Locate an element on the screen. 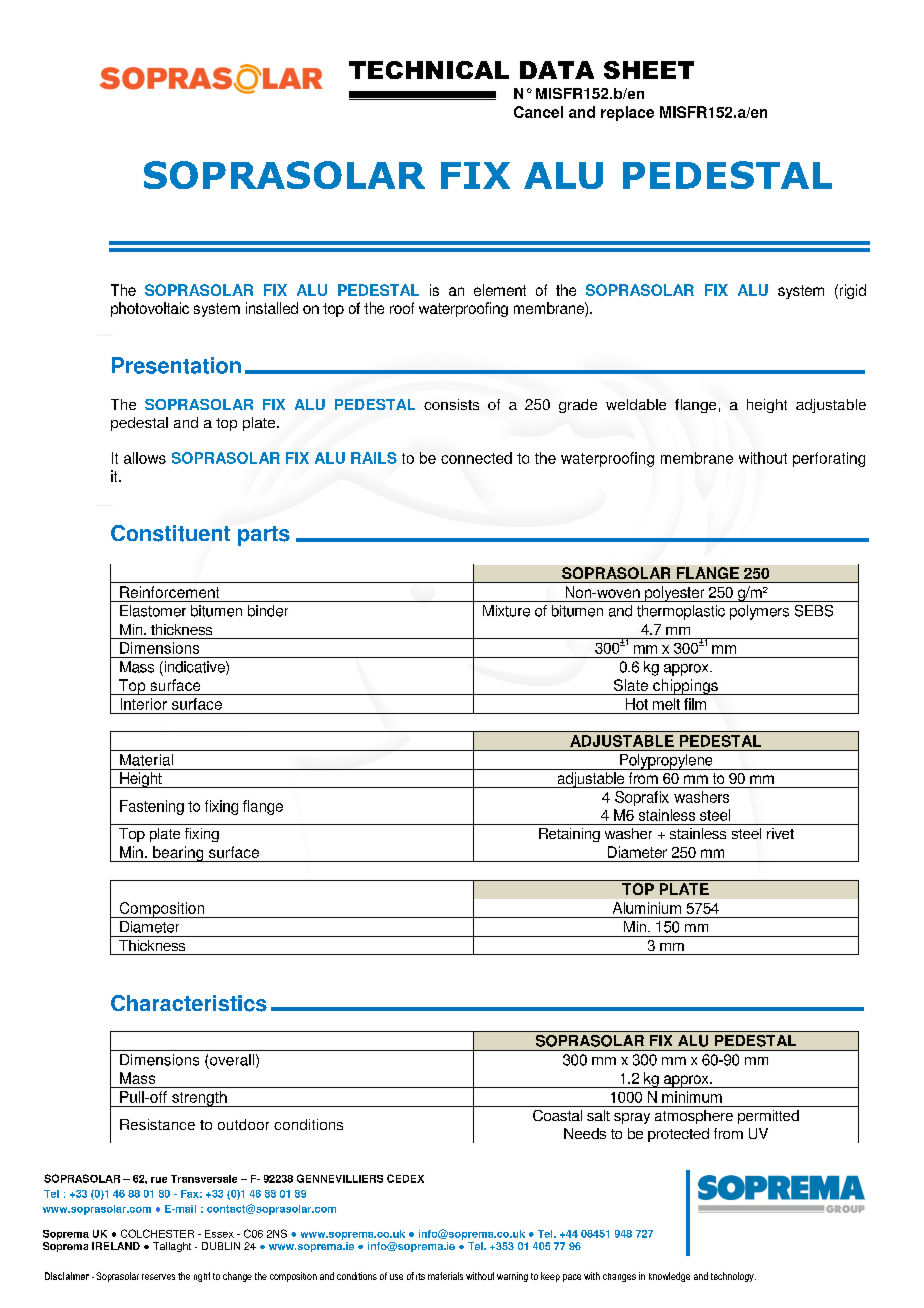 This screenshot has height=1308, width=924. SHEET is located at coordinates (649, 70).
